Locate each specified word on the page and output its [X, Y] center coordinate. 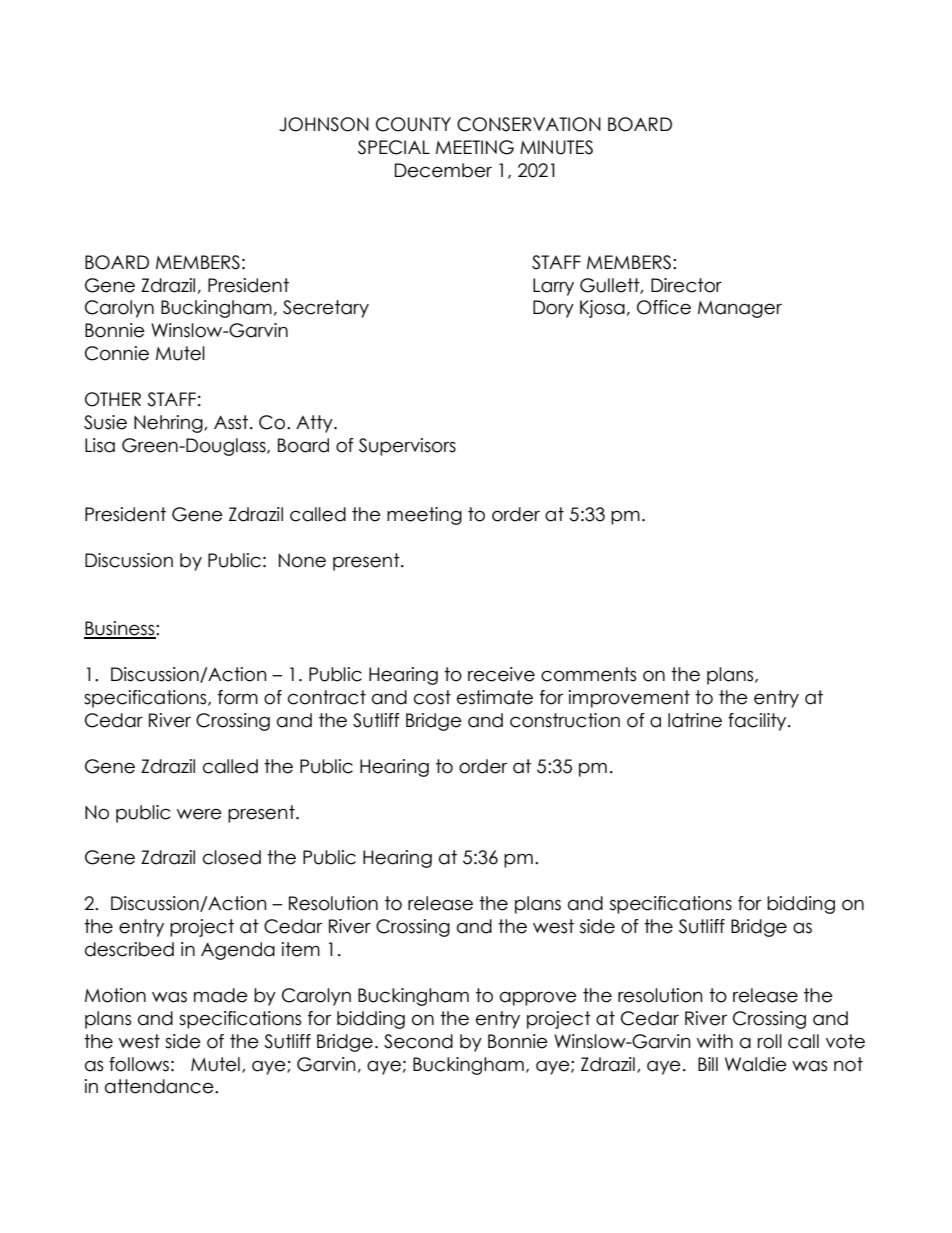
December [443, 170]
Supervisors [407, 447]
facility [758, 722]
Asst [232, 422]
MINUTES [556, 147]
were [199, 814]
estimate [495, 697]
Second [418, 1041]
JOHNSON [324, 124]
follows [139, 1064]
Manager [740, 309]
